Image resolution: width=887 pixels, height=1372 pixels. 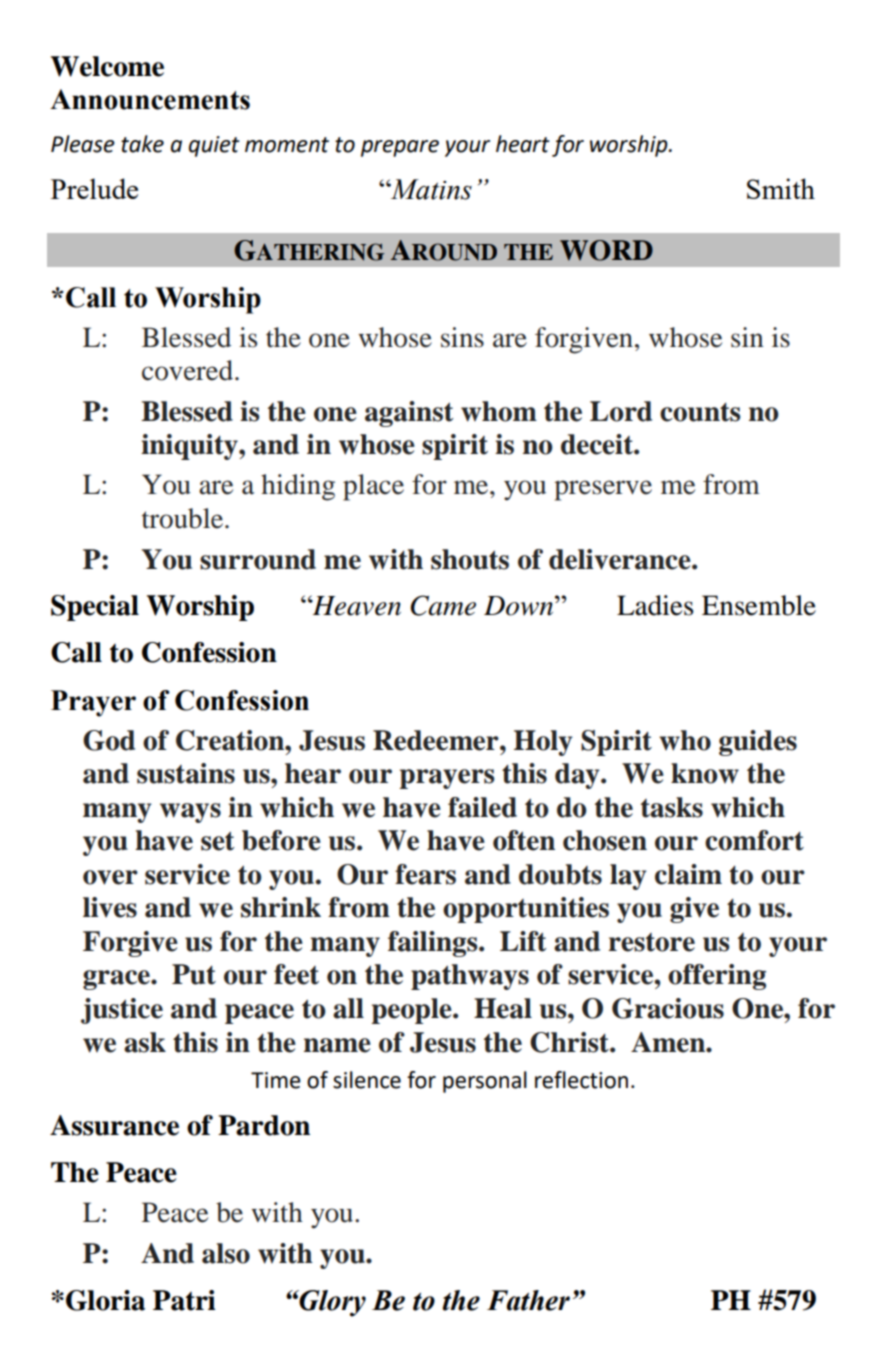 What do you see at coordinates (184, 1300) in the image?
I see `Patri` at bounding box center [184, 1300].
